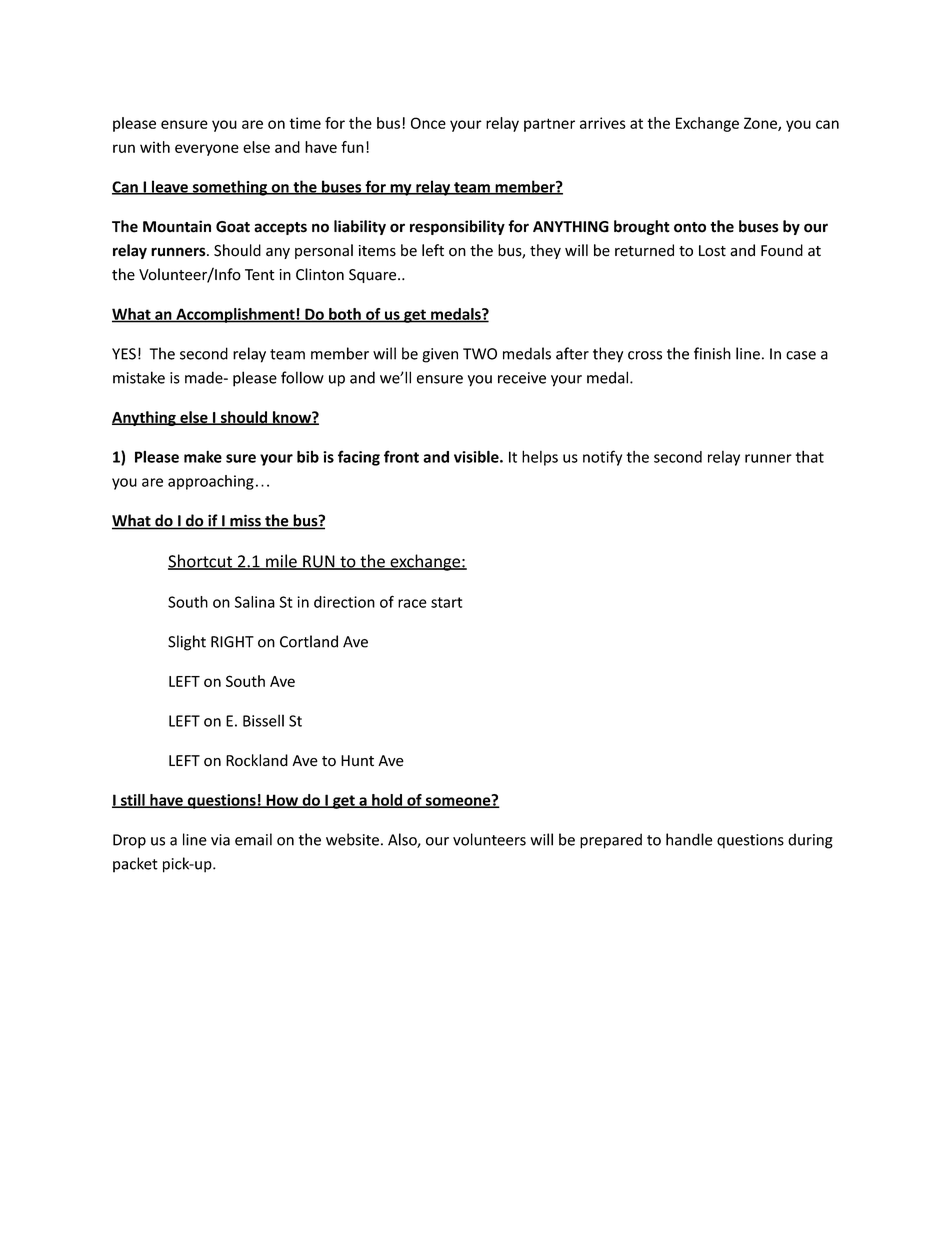 Image resolution: width=952 pixels, height=1233 pixels. I want to click on hold, so click(387, 801).
